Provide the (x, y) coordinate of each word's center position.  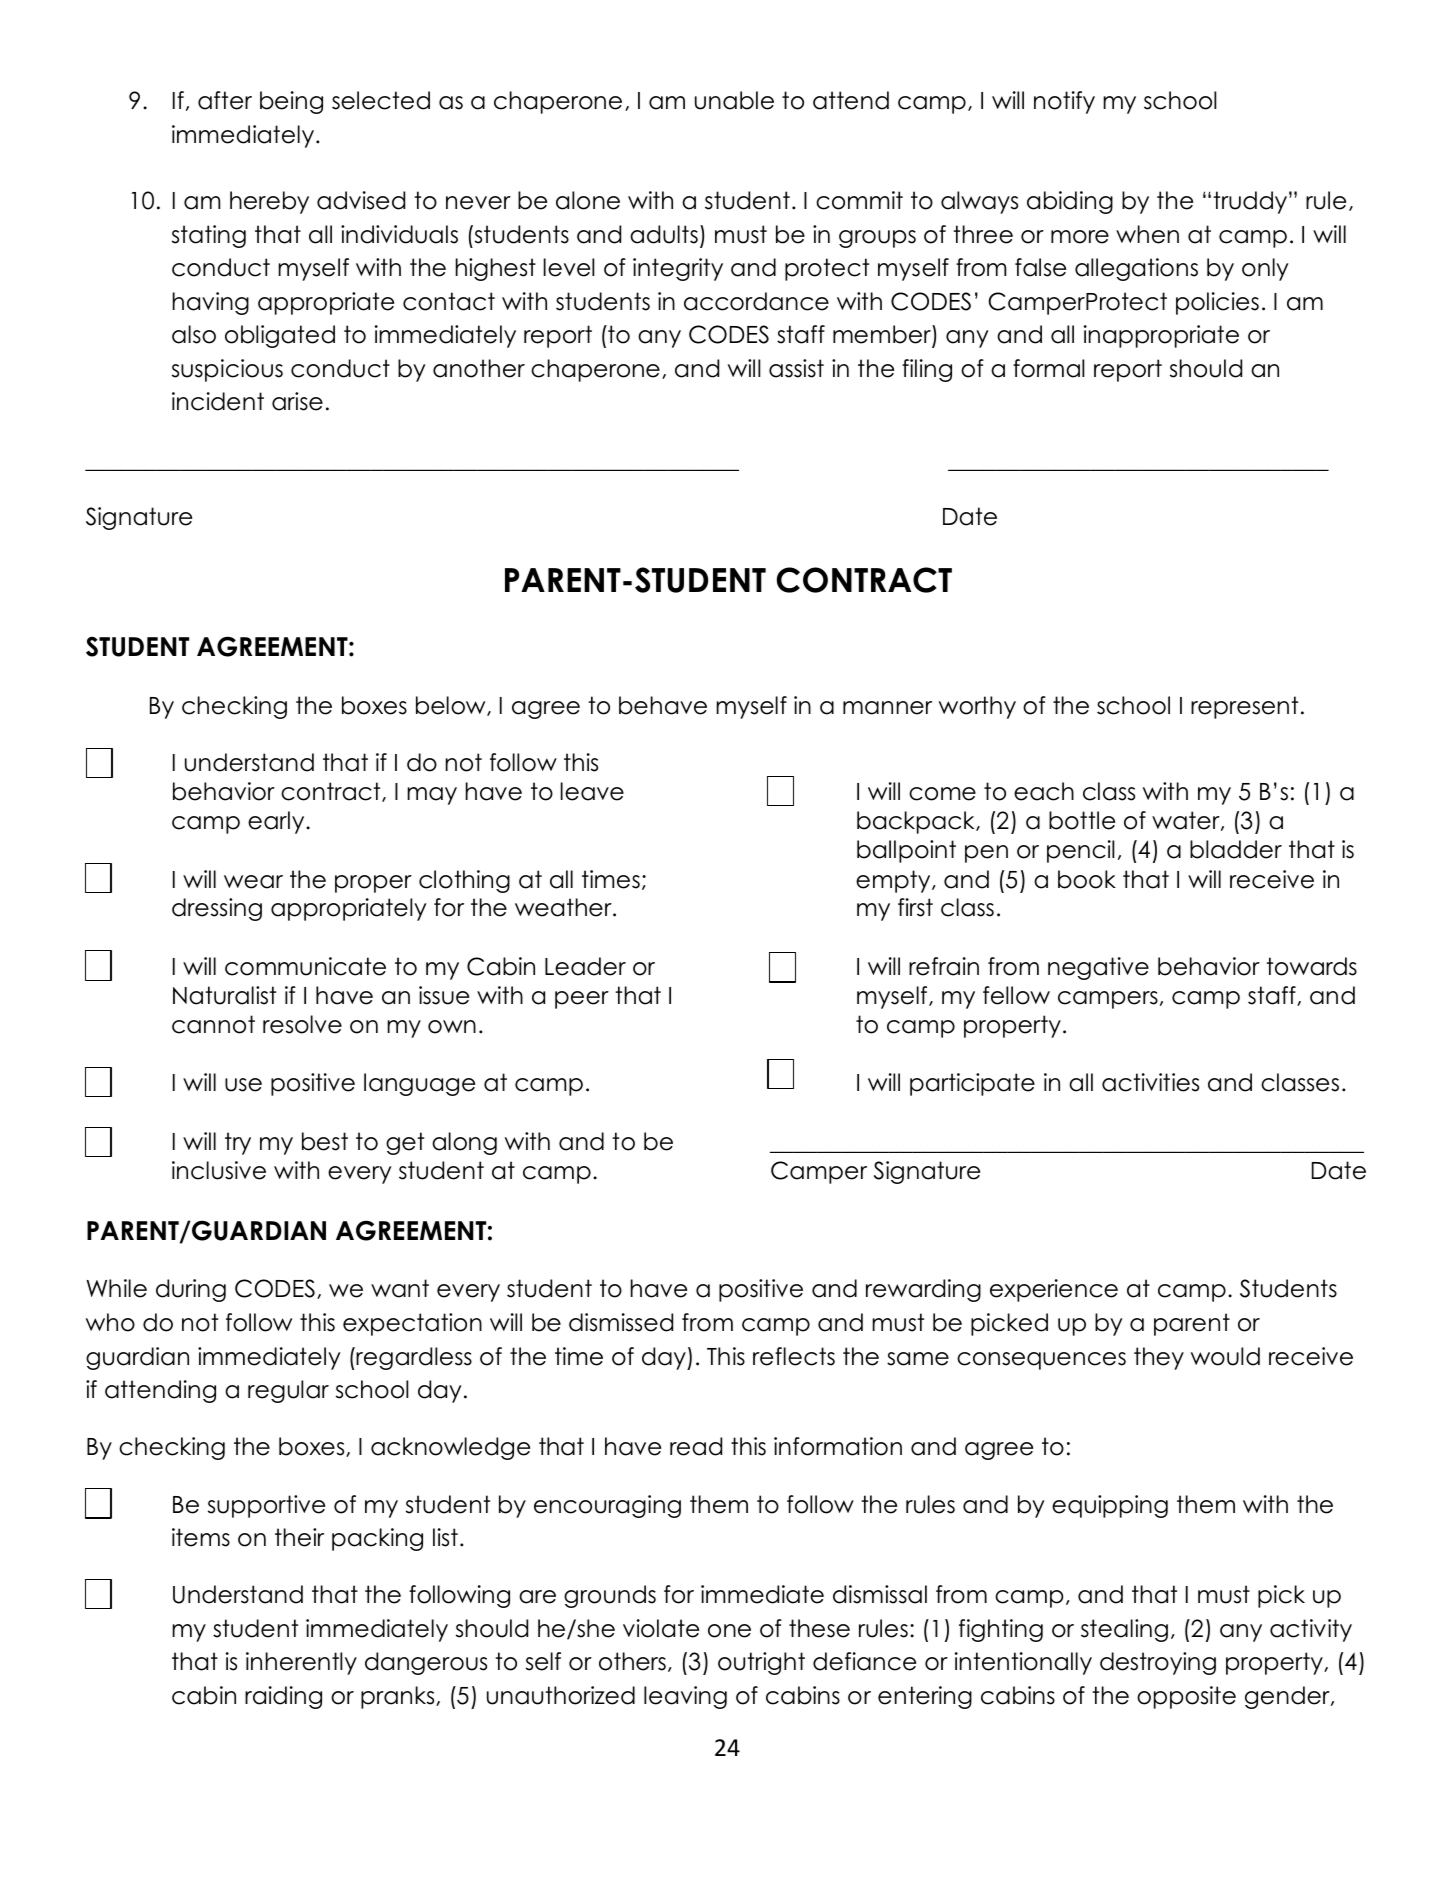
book (1087, 879)
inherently (301, 1663)
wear (253, 882)
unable (734, 100)
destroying (1158, 1663)
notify (1064, 102)
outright (761, 1663)
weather (564, 907)
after (225, 100)
